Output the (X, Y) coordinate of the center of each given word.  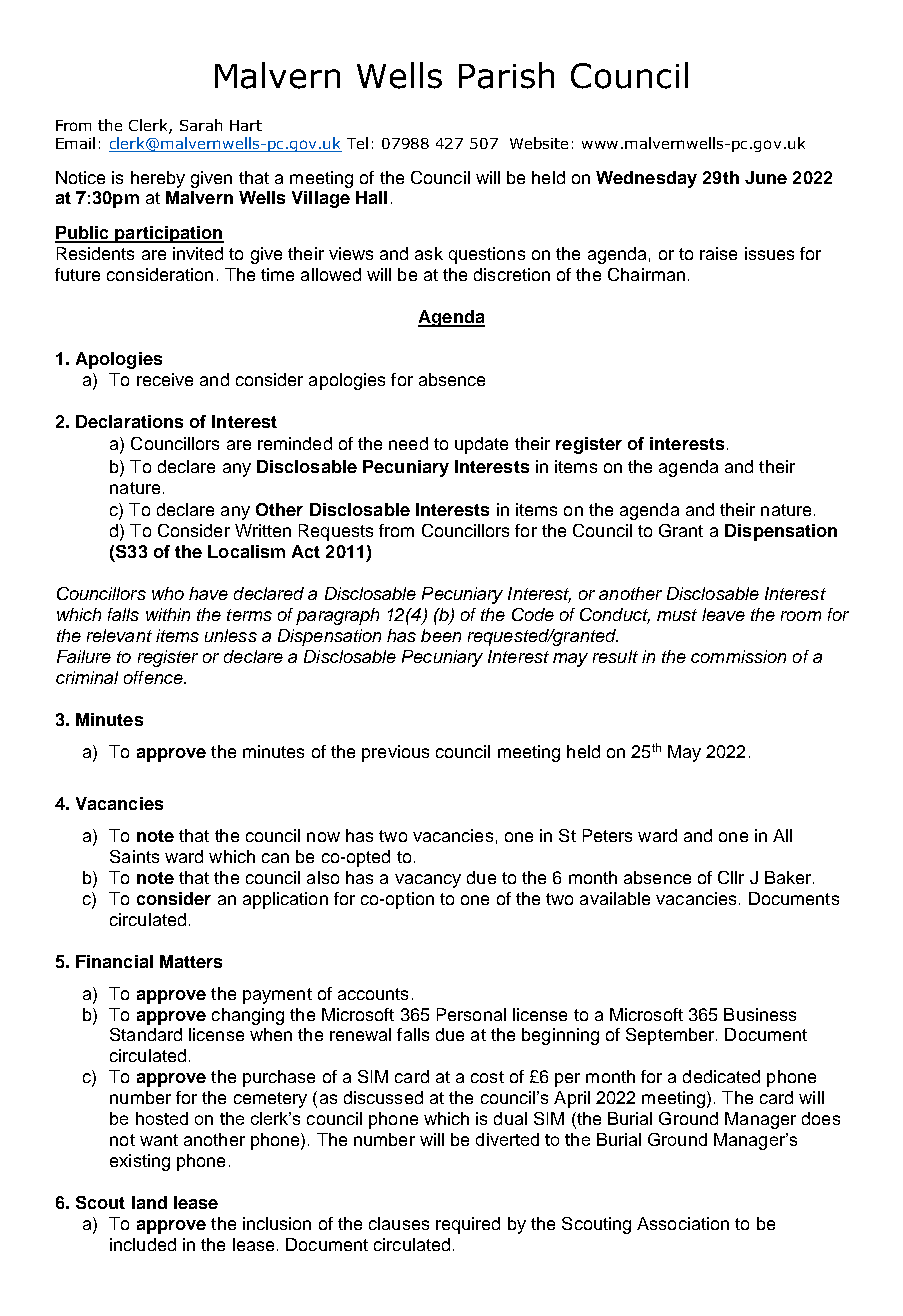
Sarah (201, 125)
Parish (506, 75)
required (468, 1225)
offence (154, 677)
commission (738, 656)
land (149, 1202)
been (441, 635)
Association (683, 1223)
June (766, 177)
